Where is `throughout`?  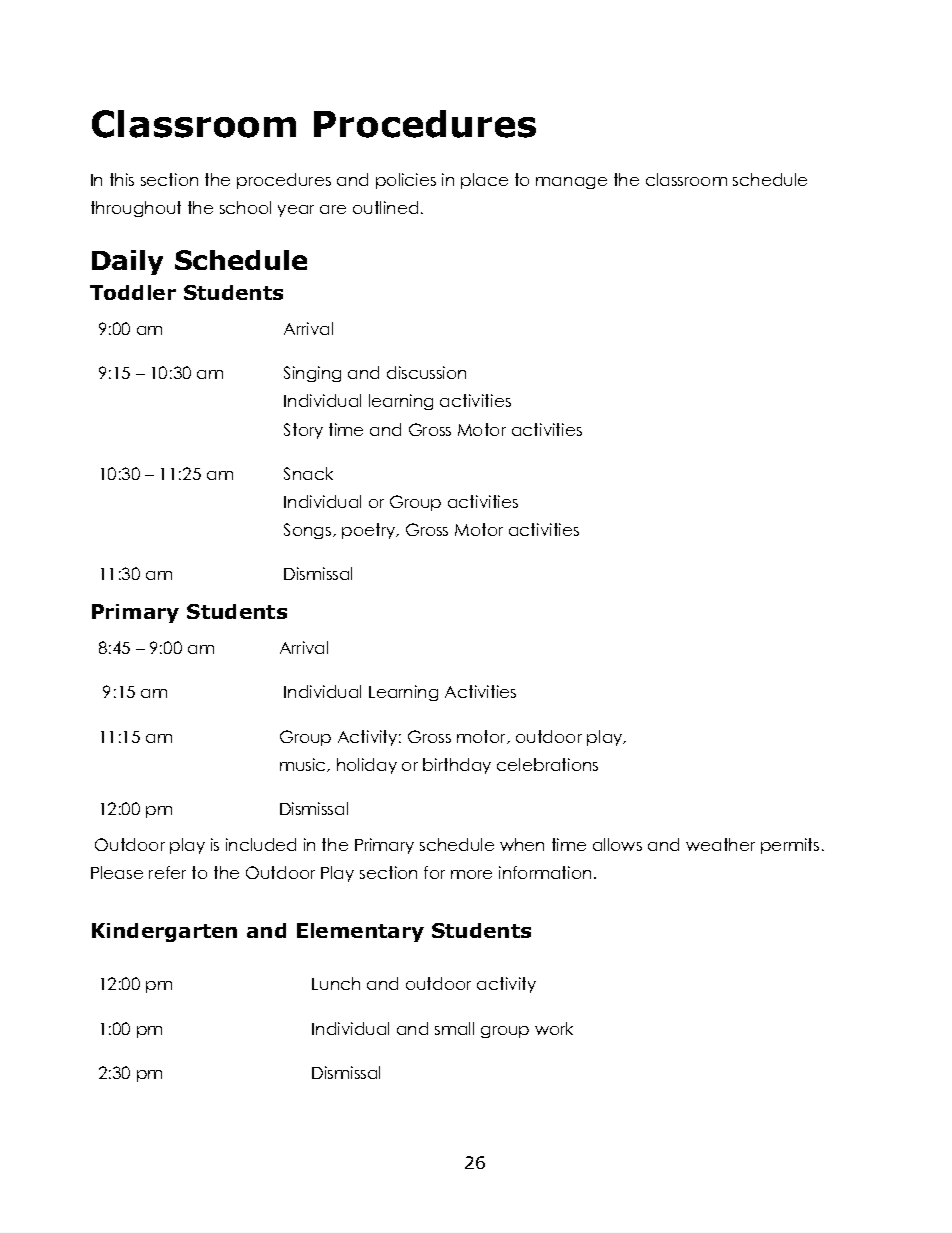
throughout is located at coordinates (136, 209).
